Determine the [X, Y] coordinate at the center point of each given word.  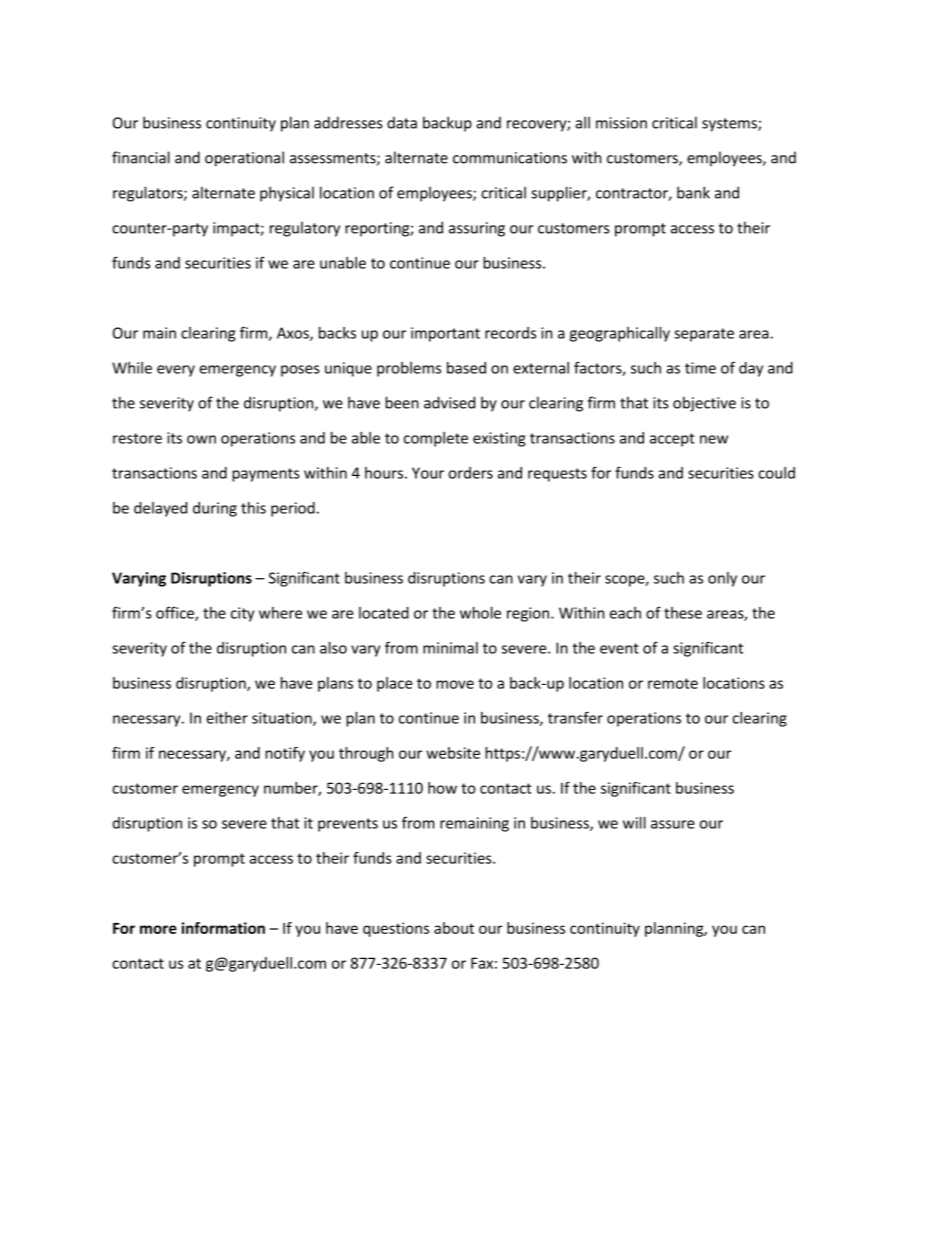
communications [510, 158]
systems [730, 125]
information [223, 928]
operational [244, 159]
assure [673, 824]
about [454, 928]
